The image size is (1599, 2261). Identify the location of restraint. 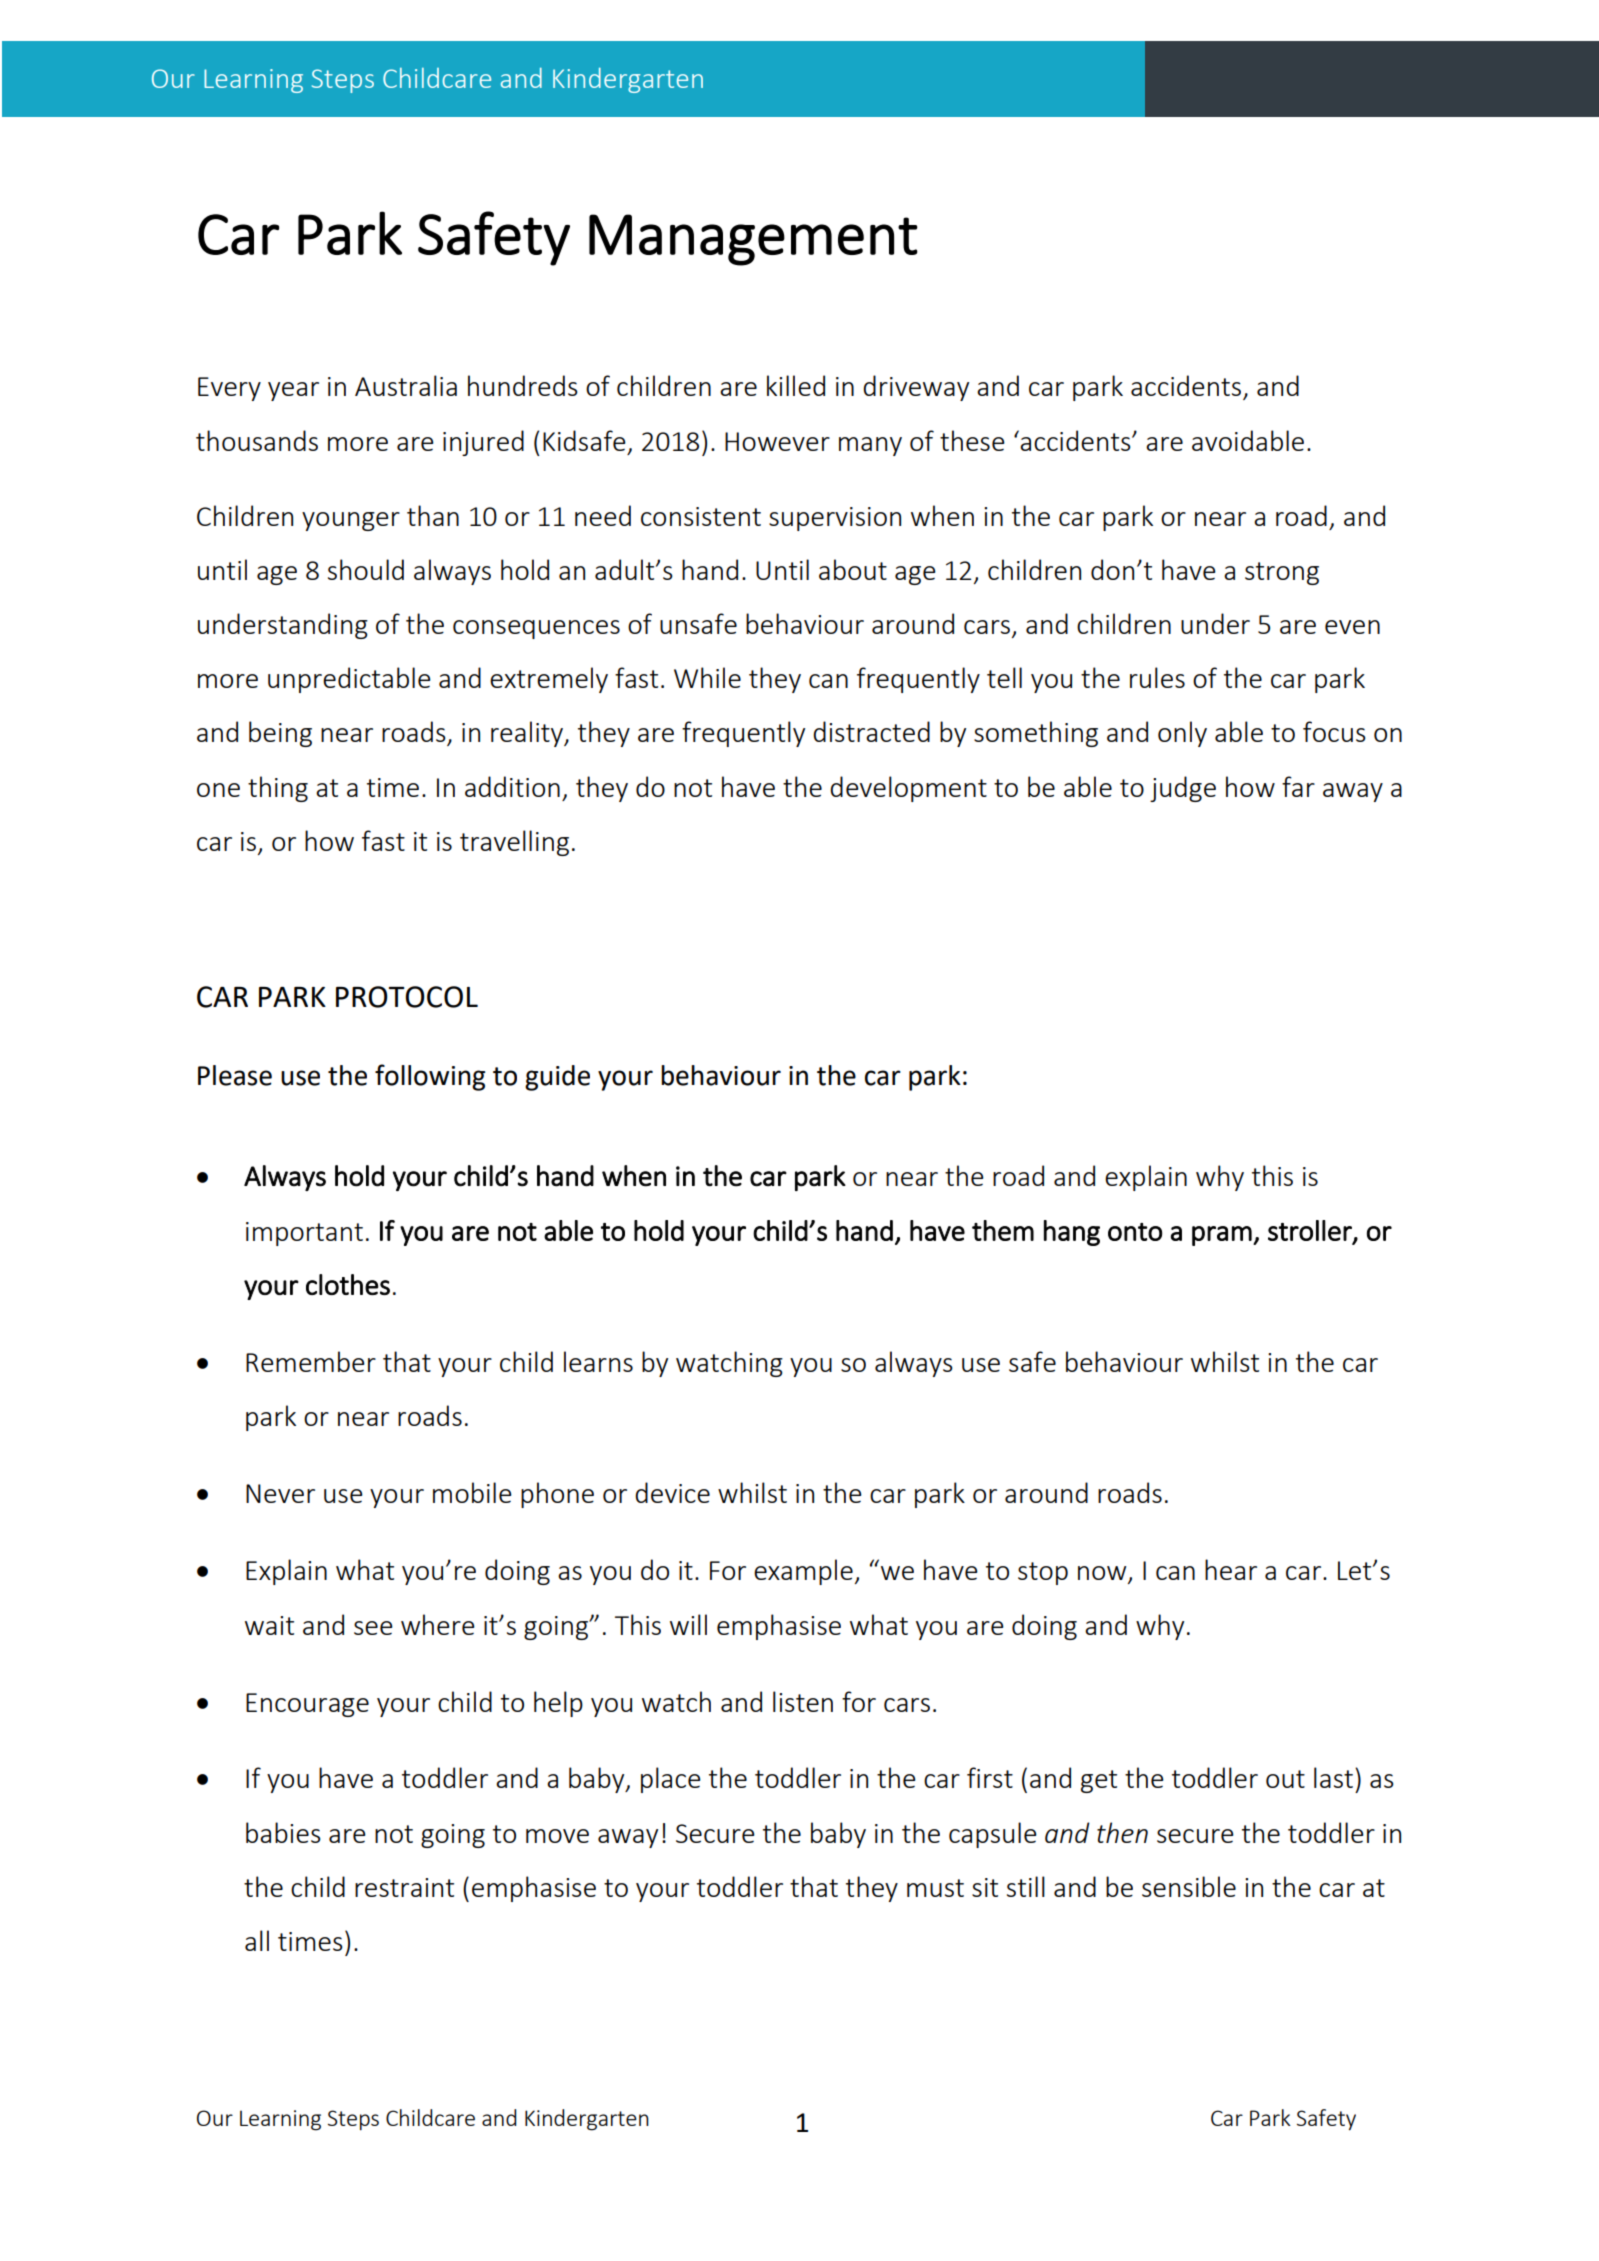
(404, 1887).
